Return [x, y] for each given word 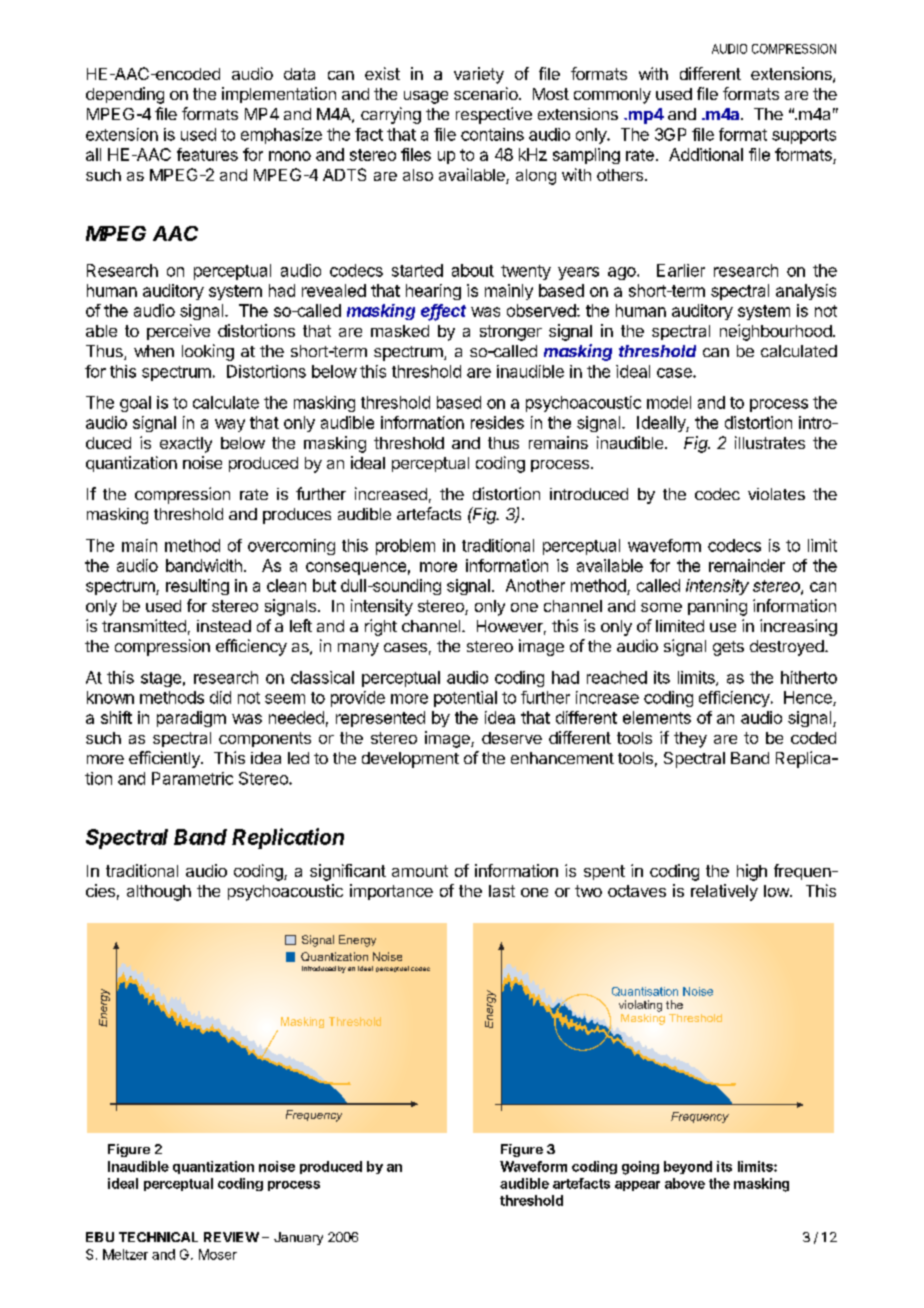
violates [776, 494]
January [298, 1238]
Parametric [192, 778]
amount [420, 871]
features [207, 154]
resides [497, 422]
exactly [186, 445]
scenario [487, 93]
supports [804, 136]
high [752, 872]
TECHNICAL [158, 1237]
